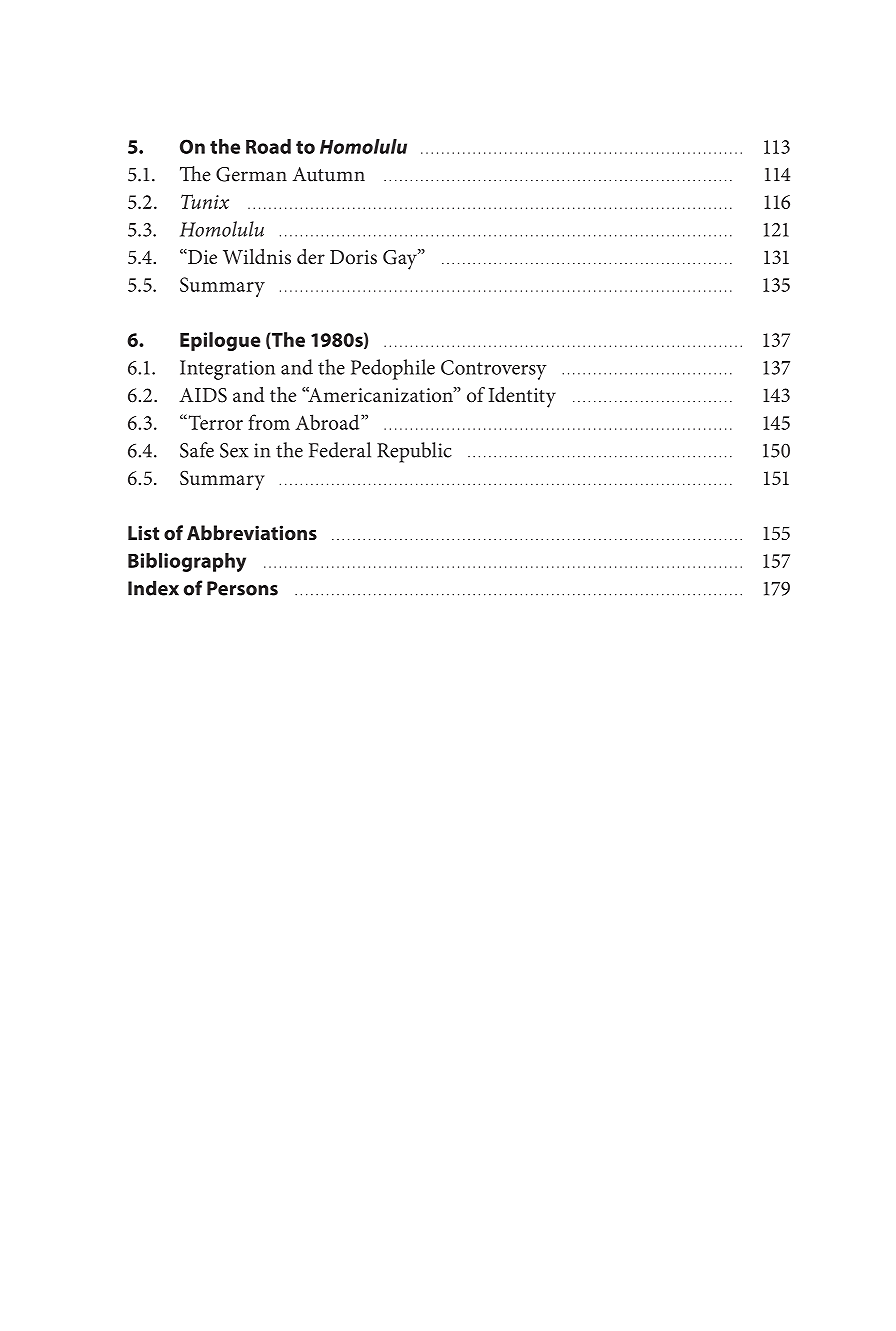  Describe the element at coordinates (522, 397) in the screenshot. I see `Identity` at that location.
